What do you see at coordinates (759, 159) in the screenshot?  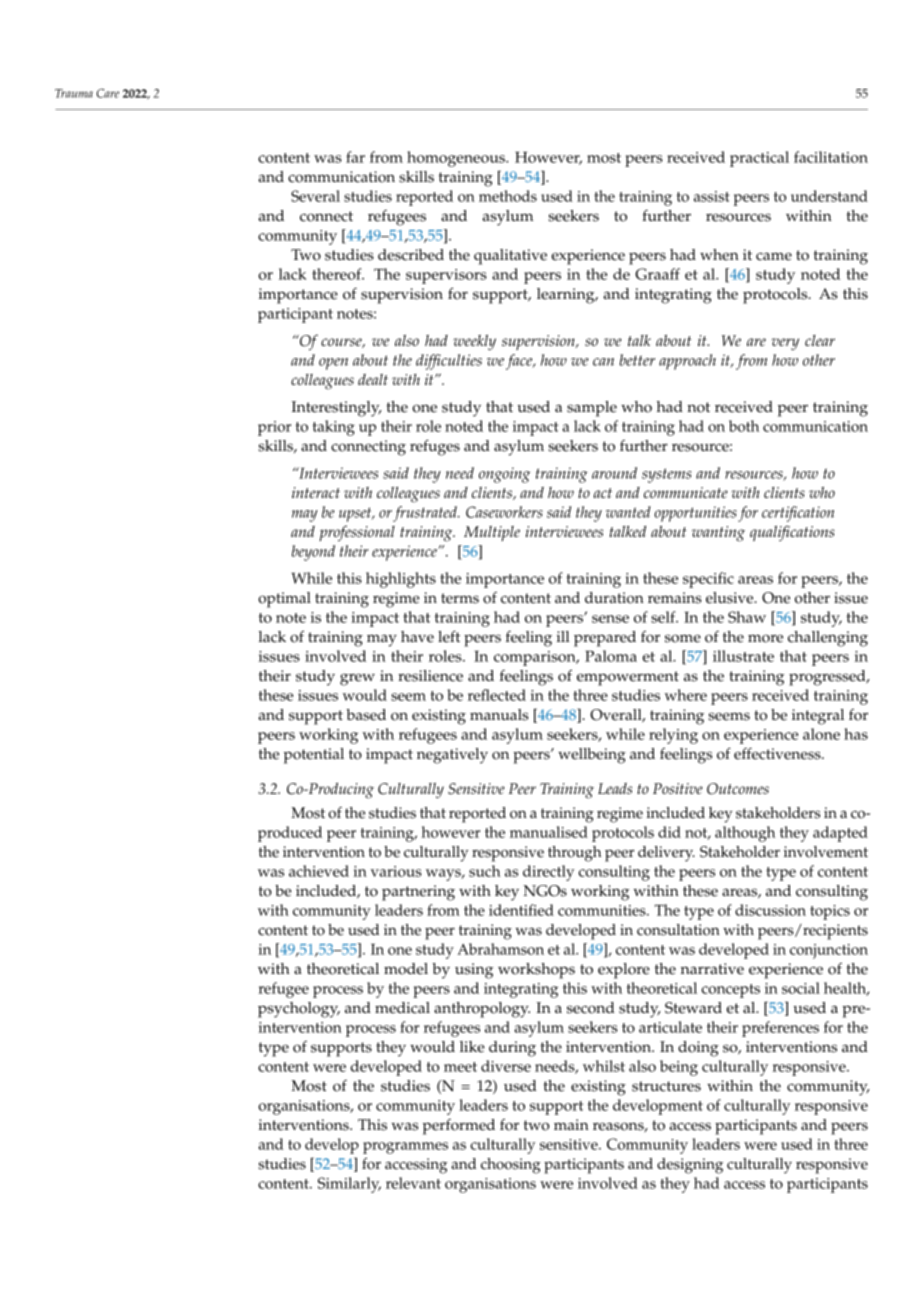 I see `practical` at bounding box center [759, 159].
